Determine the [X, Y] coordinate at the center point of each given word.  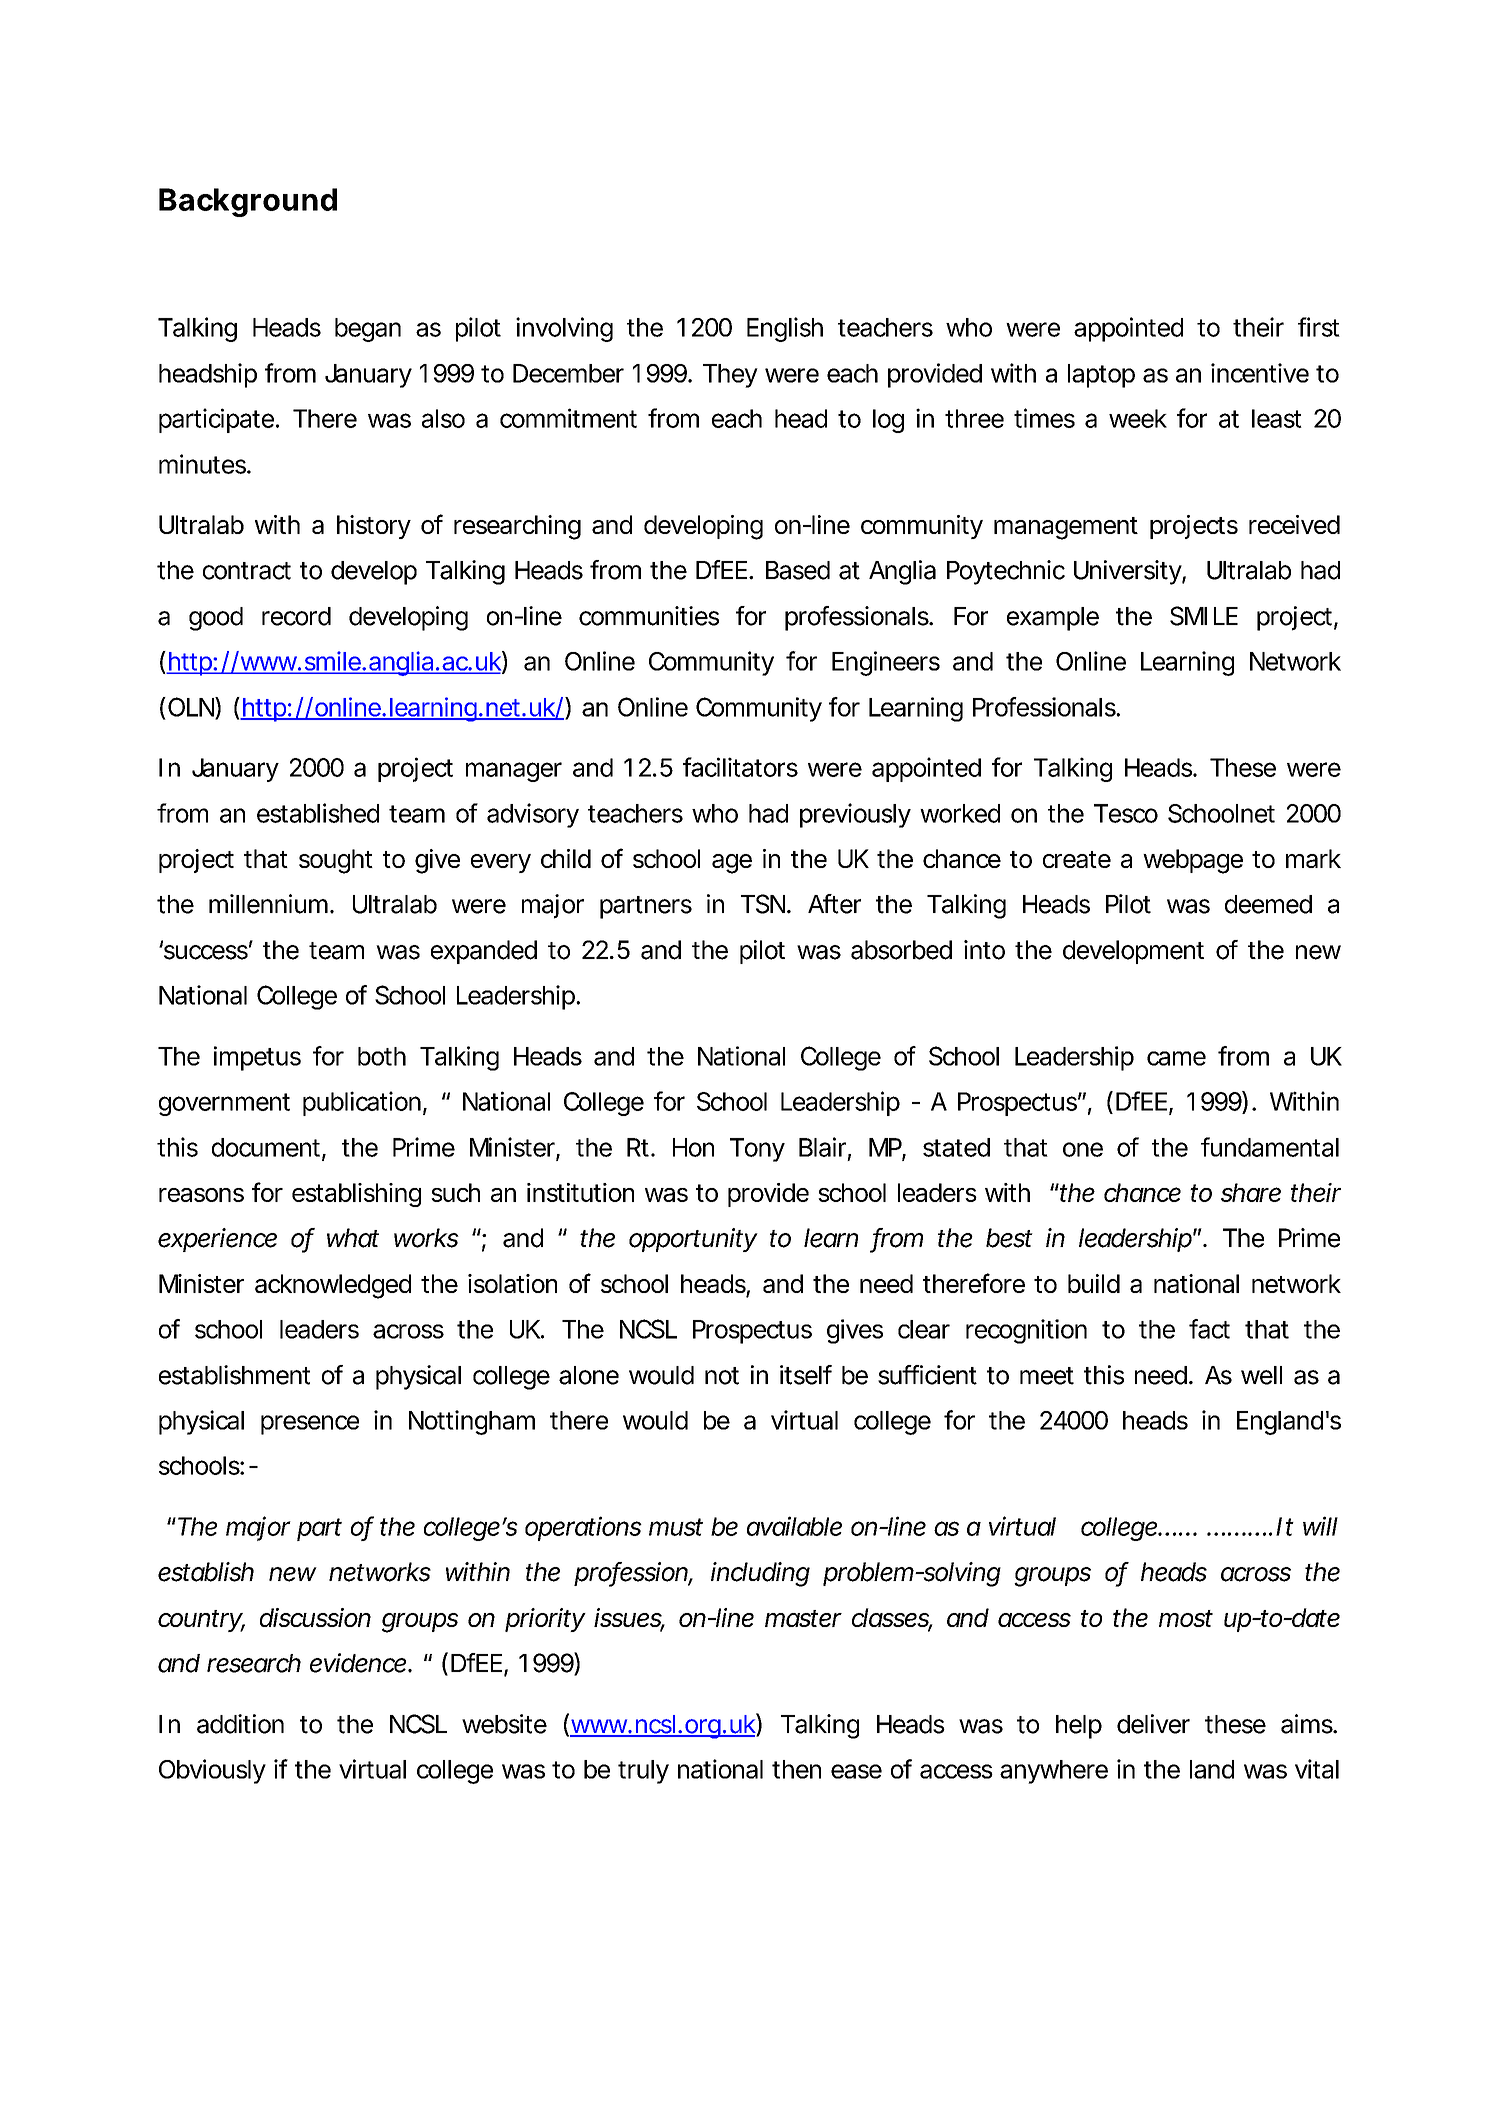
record [296, 616]
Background [248, 202]
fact [1209, 1329]
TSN [764, 904]
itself [806, 1375]
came [1176, 1058]
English [785, 329]
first [1319, 327]
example [1053, 619]
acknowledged [333, 1286]
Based [798, 570]
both [382, 1056]
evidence [358, 1663]
